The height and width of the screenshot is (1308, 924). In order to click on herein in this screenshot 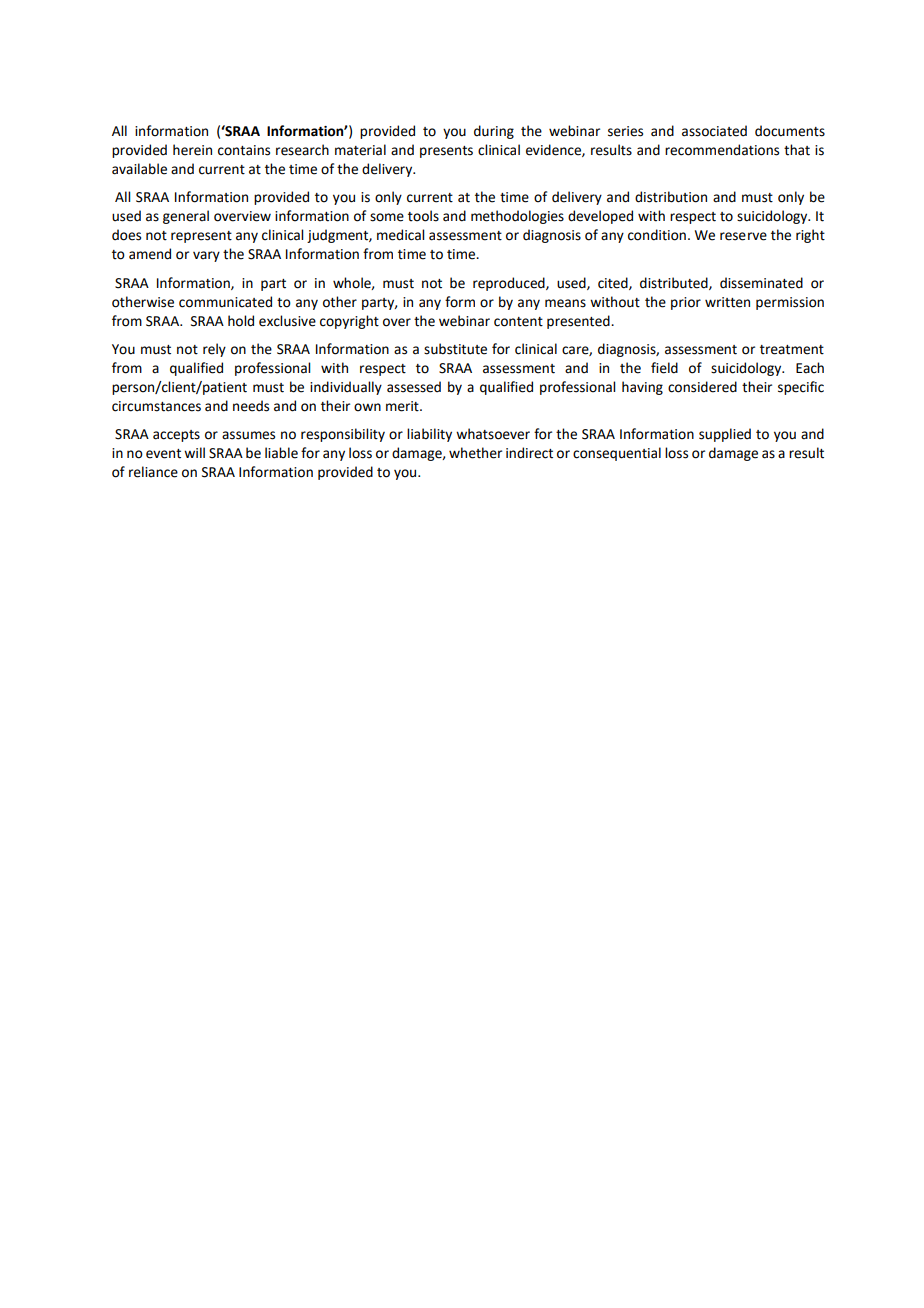, I will do `click(192, 150)`.
